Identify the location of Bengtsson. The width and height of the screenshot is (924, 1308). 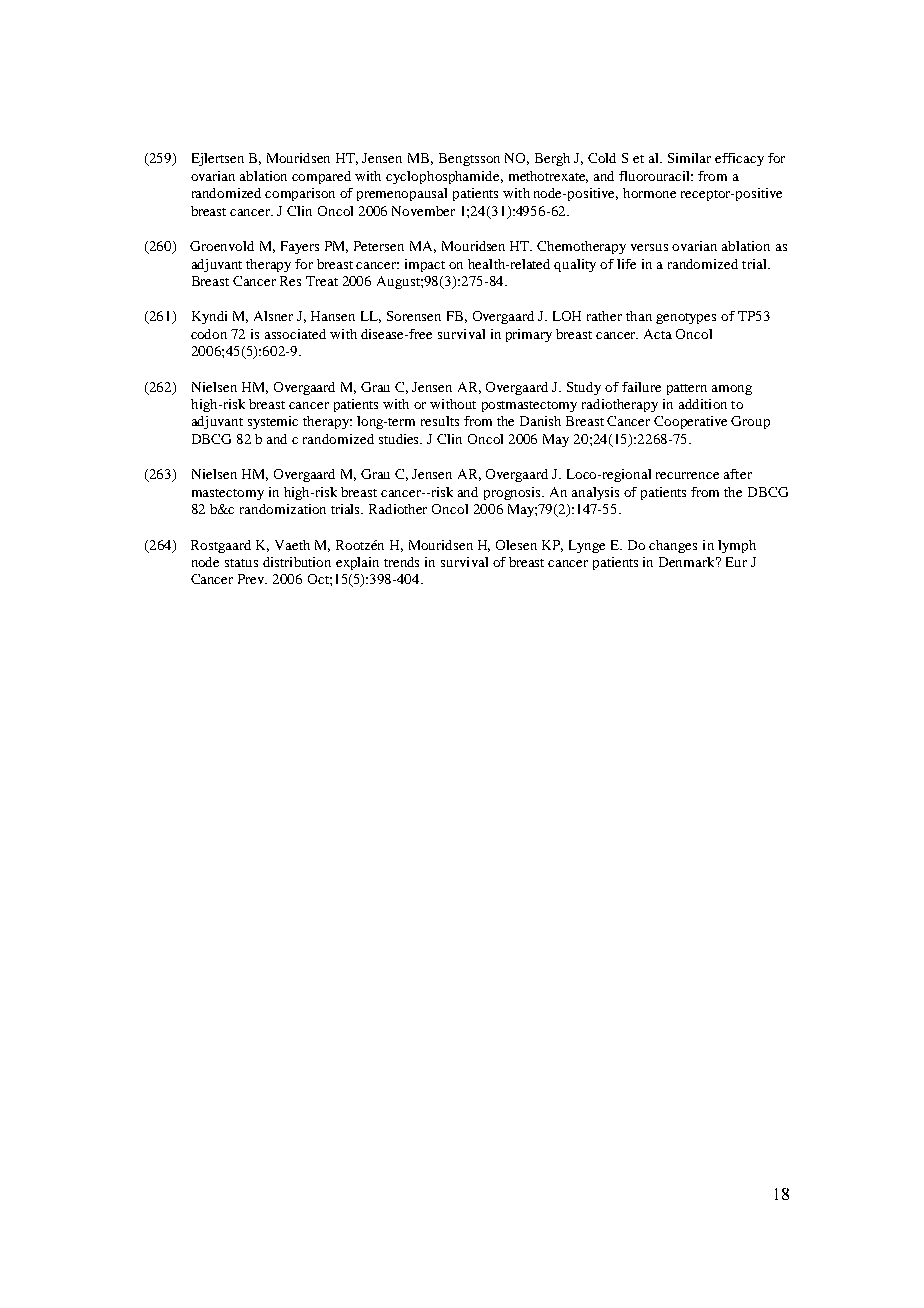
(469, 159).
